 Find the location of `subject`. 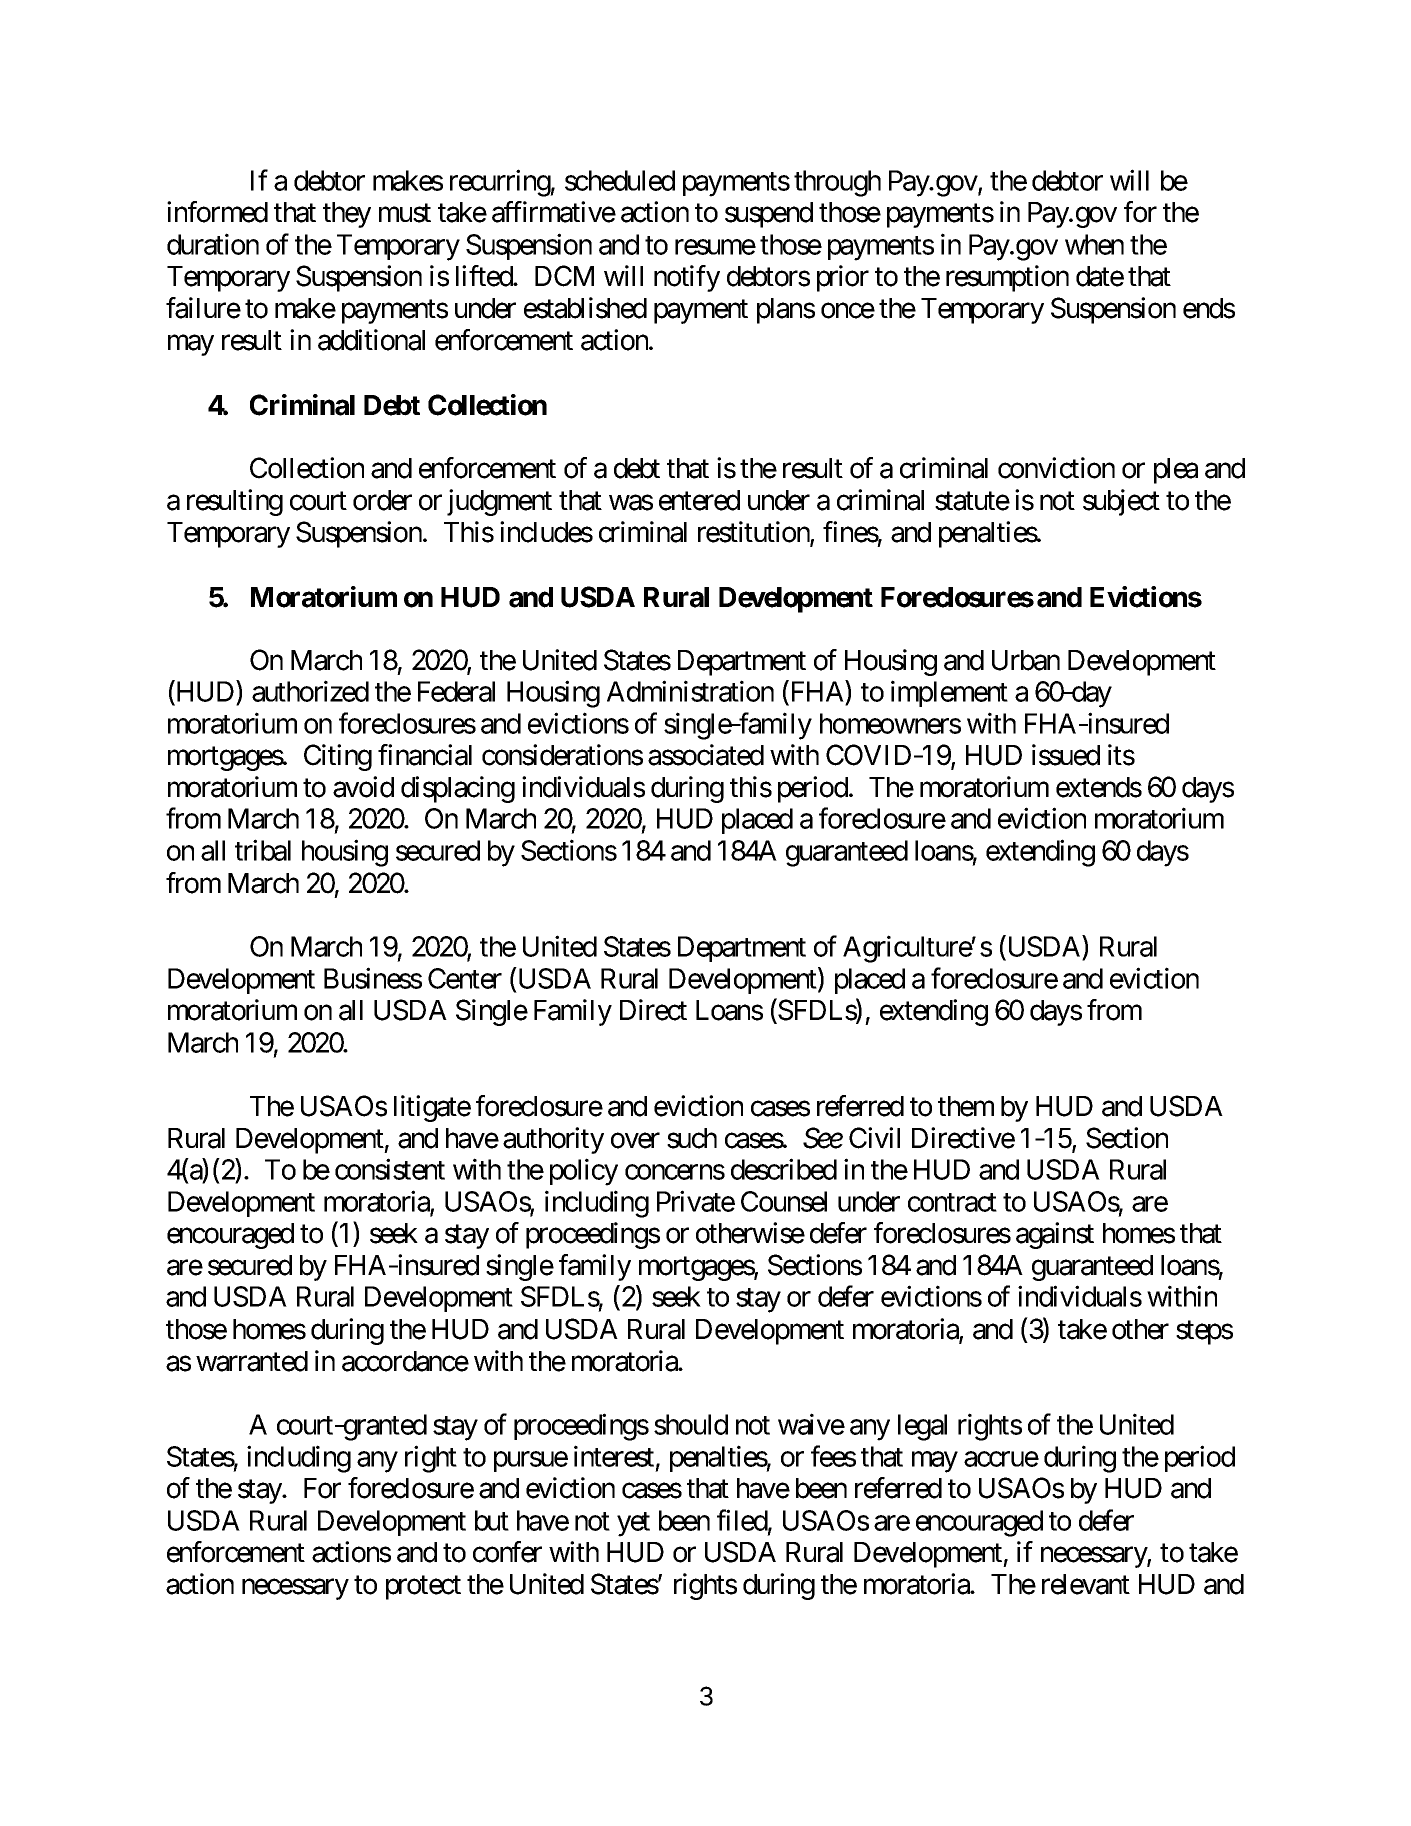

subject is located at coordinates (1121, 502).
